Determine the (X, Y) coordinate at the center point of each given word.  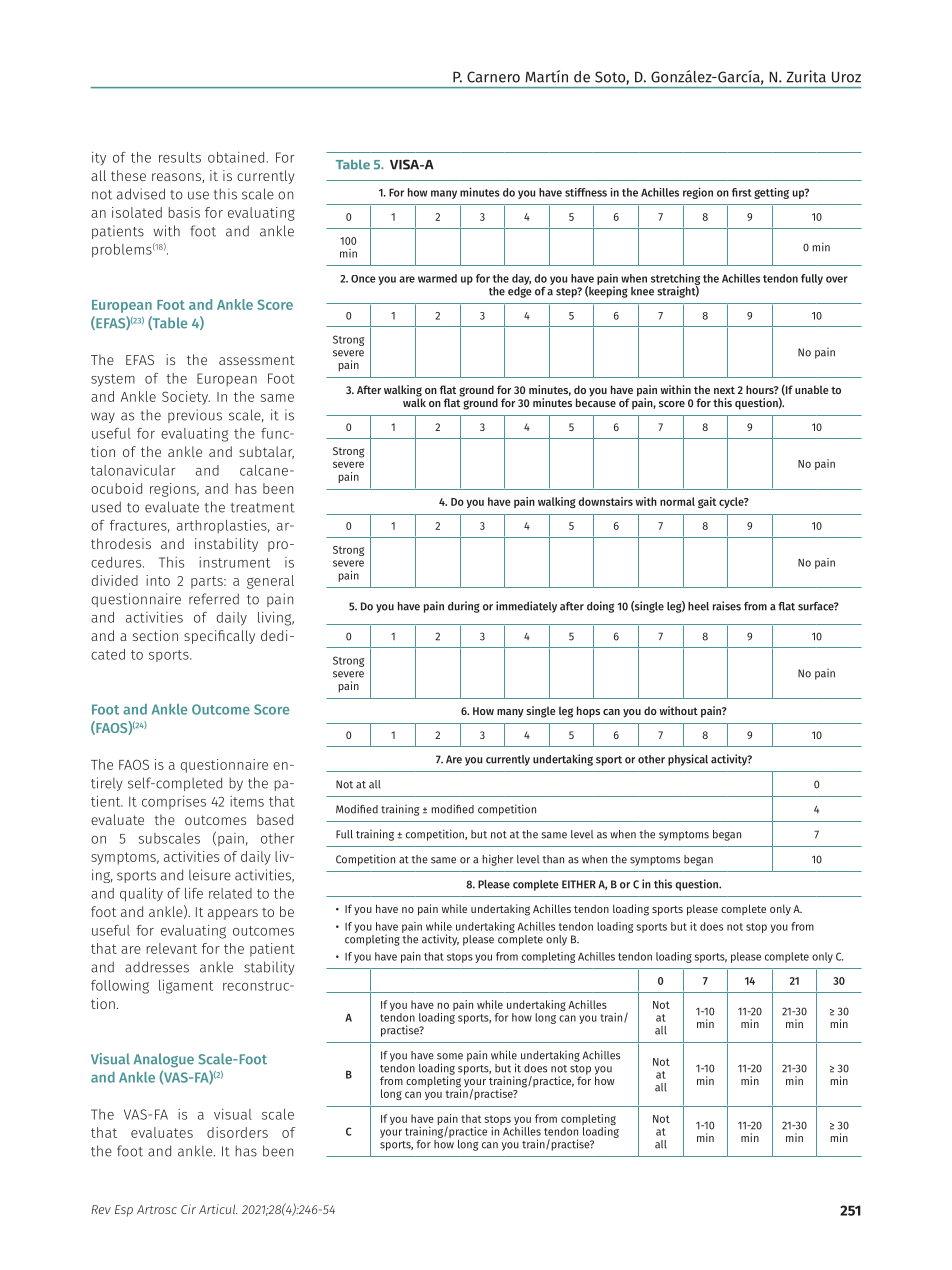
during (464, 607)
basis (184, 212)
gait (707, 502)
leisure (210, 875)
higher (497, 860)
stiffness (586, 192)
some (450, 1056)
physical (688, 760)
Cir (188, 1209)
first (742, 192)
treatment (263, 508)
